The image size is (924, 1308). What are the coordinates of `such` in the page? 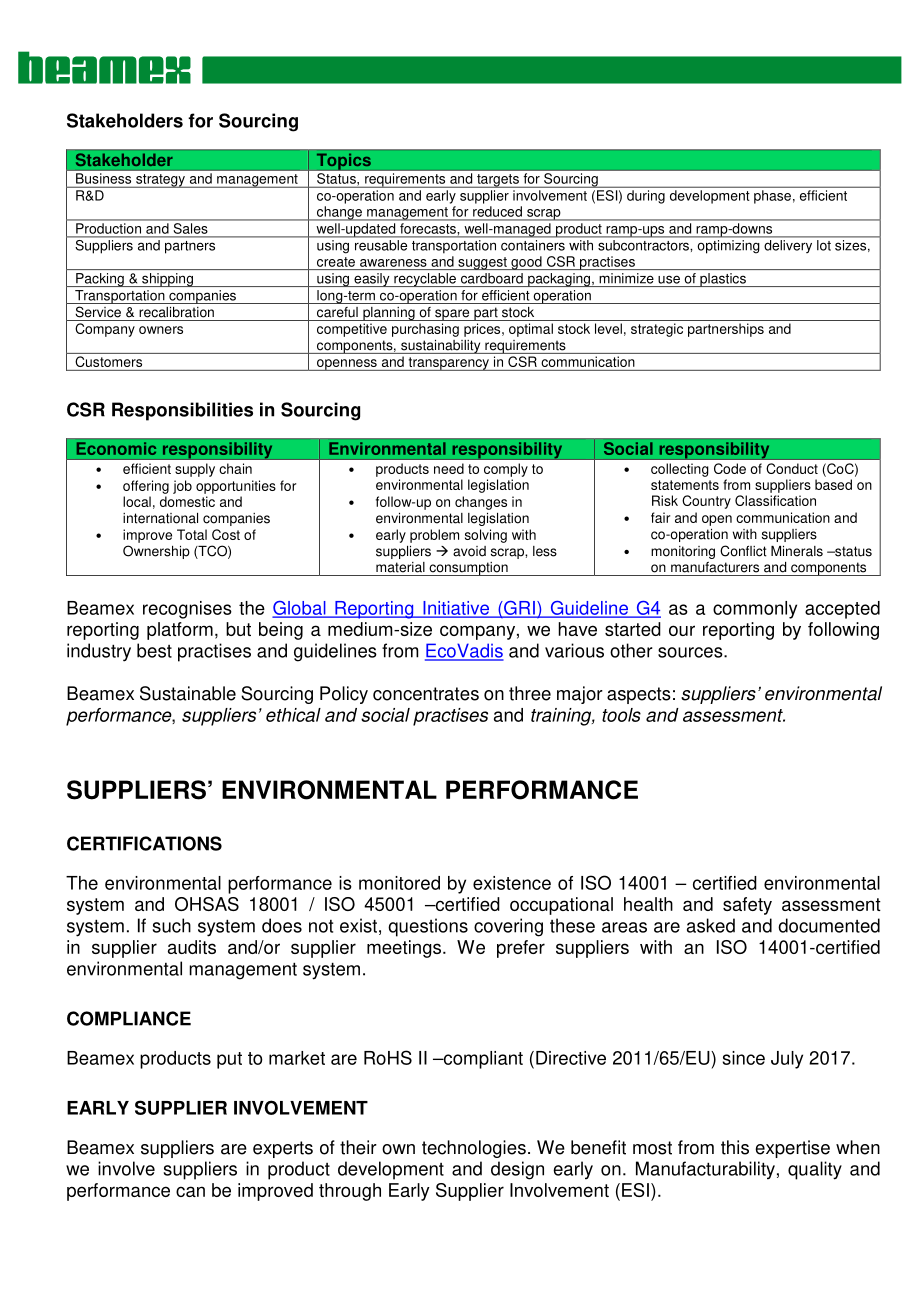 It's located at (171, 925).
